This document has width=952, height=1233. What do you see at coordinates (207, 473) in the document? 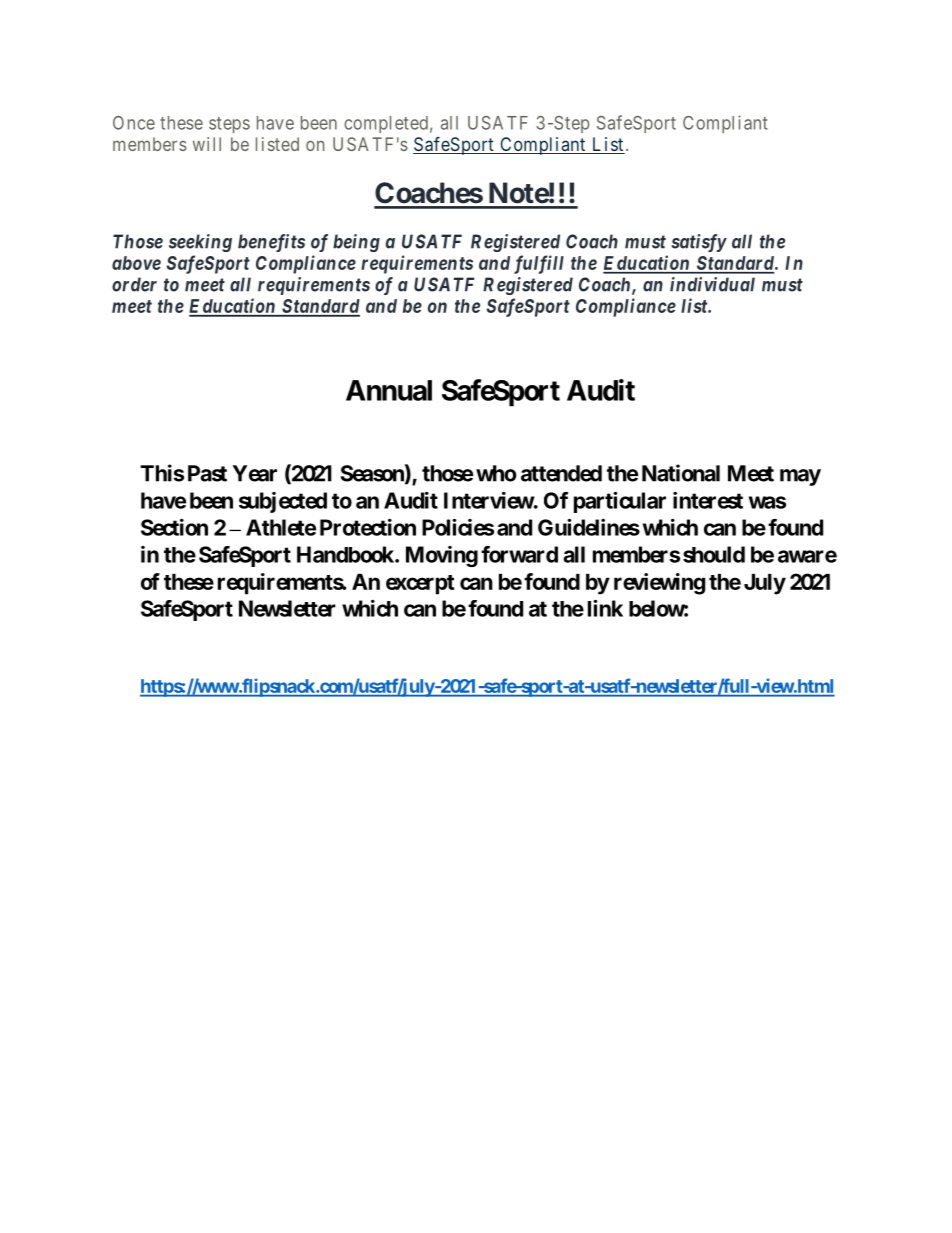
I see `Past` at bounding box center [207, 473].
